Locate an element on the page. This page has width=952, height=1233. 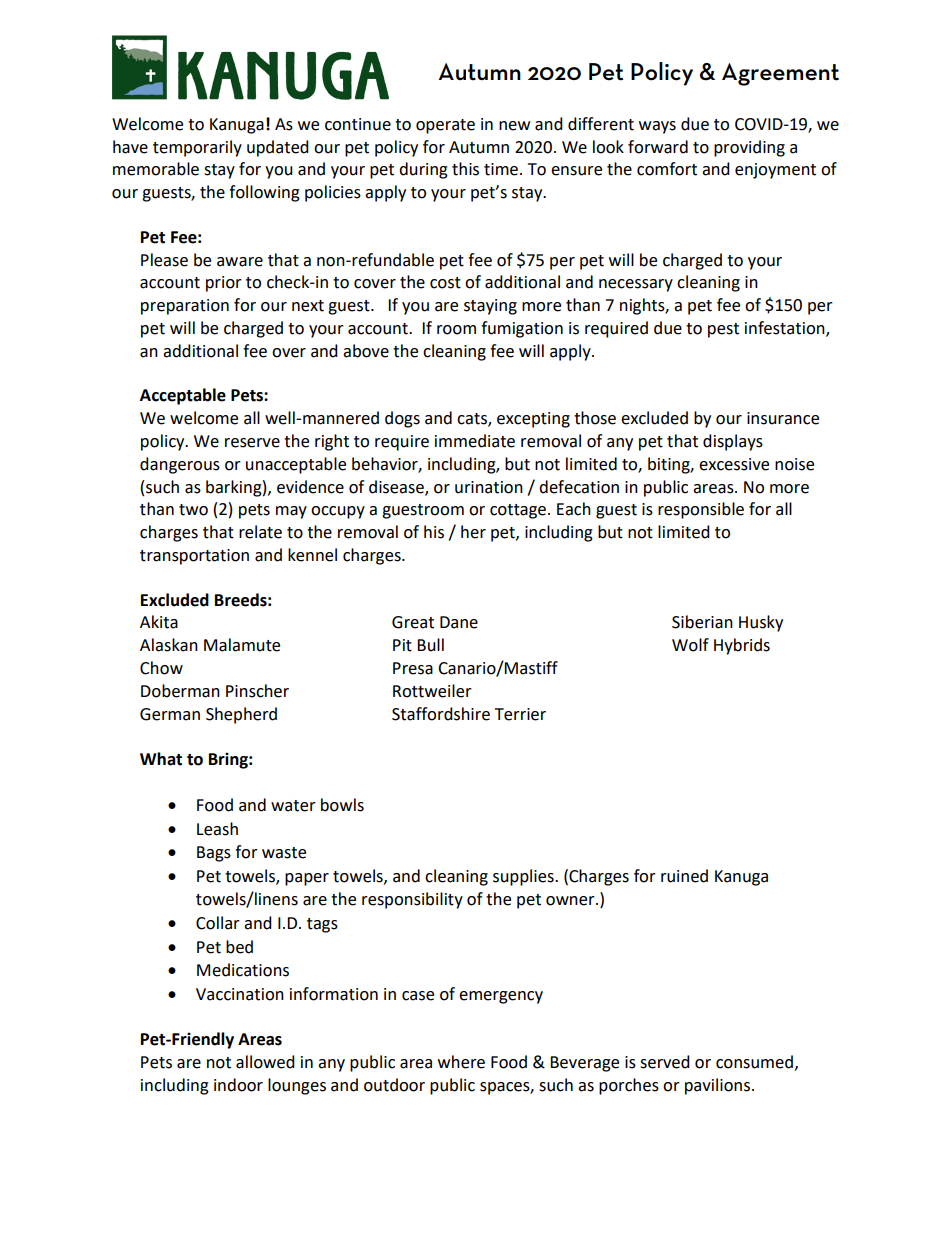
operate is located at coordinates (445, 126).
